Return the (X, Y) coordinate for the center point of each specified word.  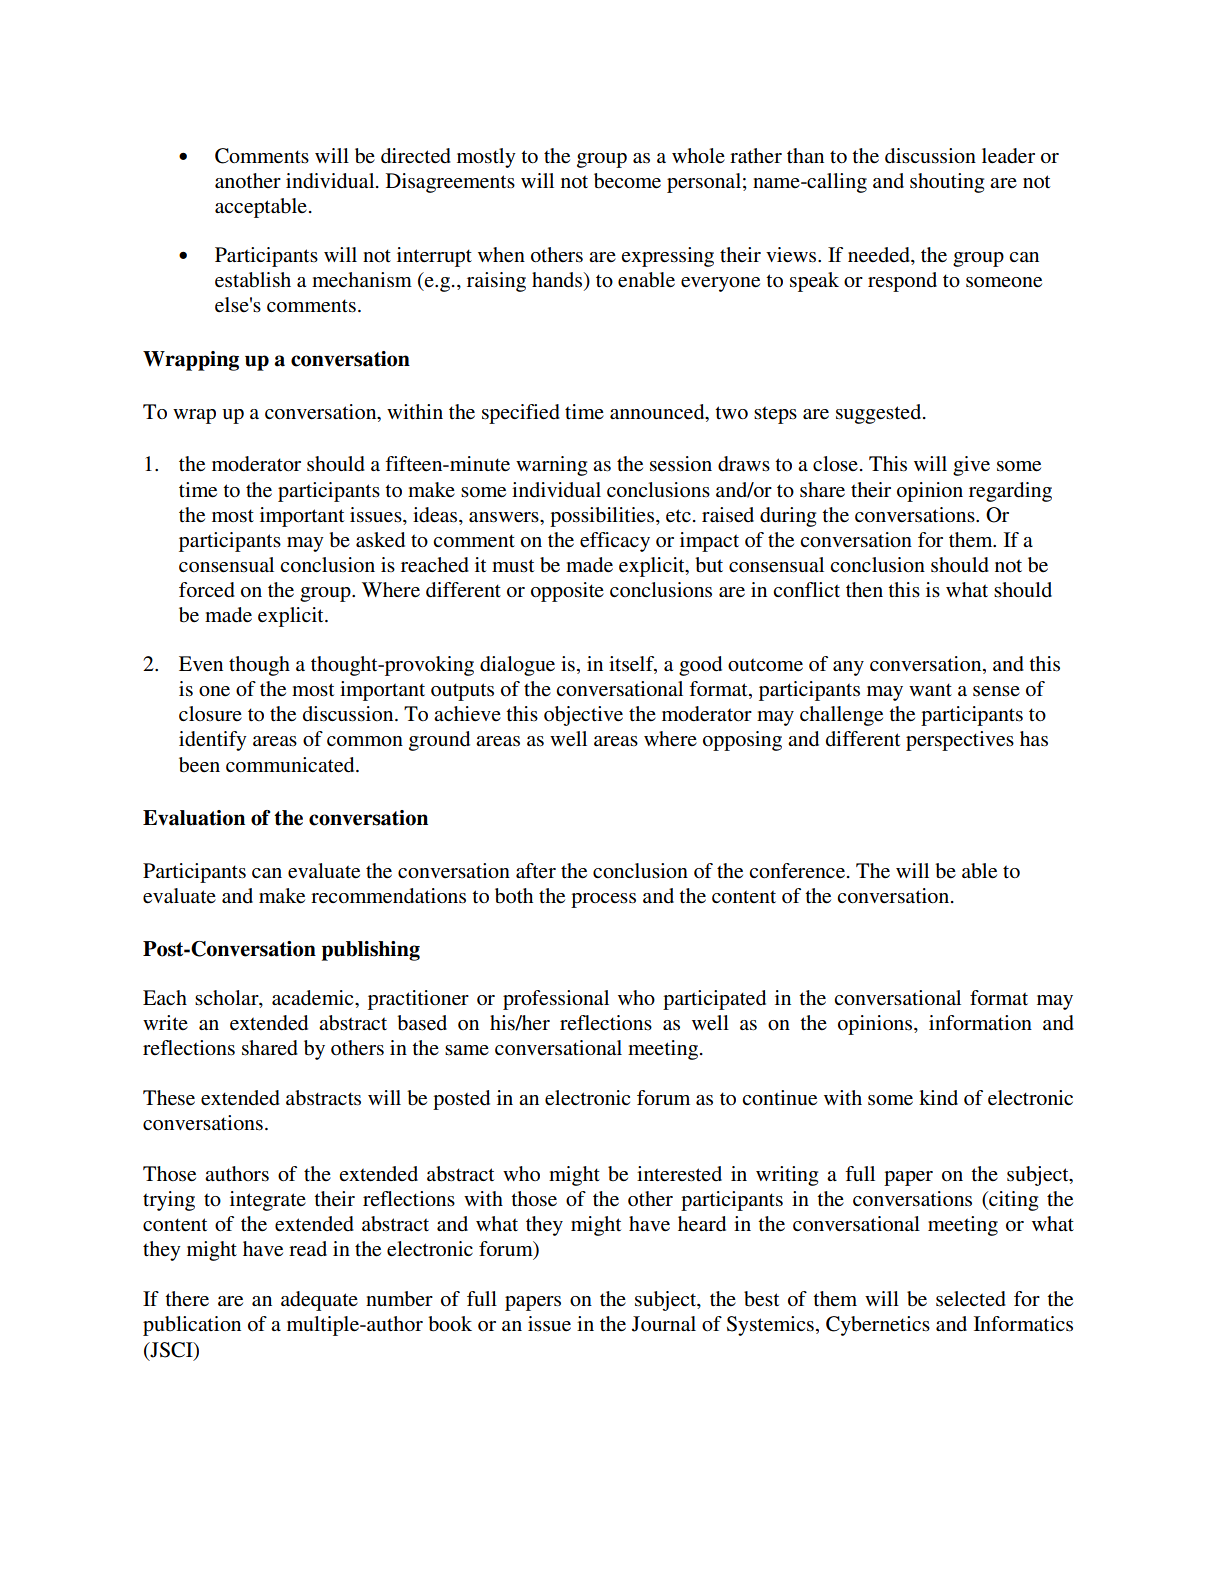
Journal (664, 1324)
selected (971, 1299)
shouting (947, 183)
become (627, 181)
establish (253, 280)
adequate (319, 1301)
